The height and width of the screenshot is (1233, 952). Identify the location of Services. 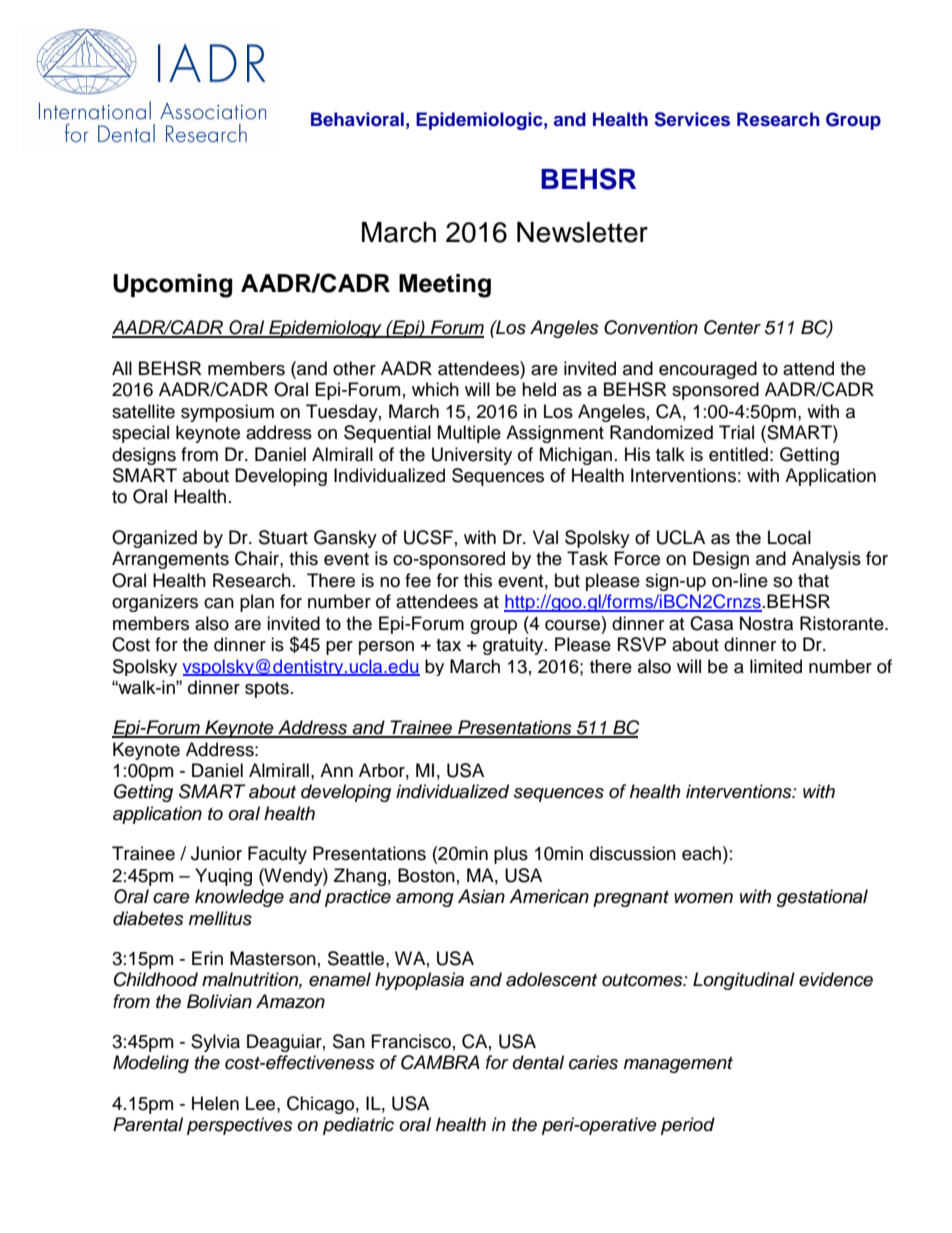
(692, 119).
